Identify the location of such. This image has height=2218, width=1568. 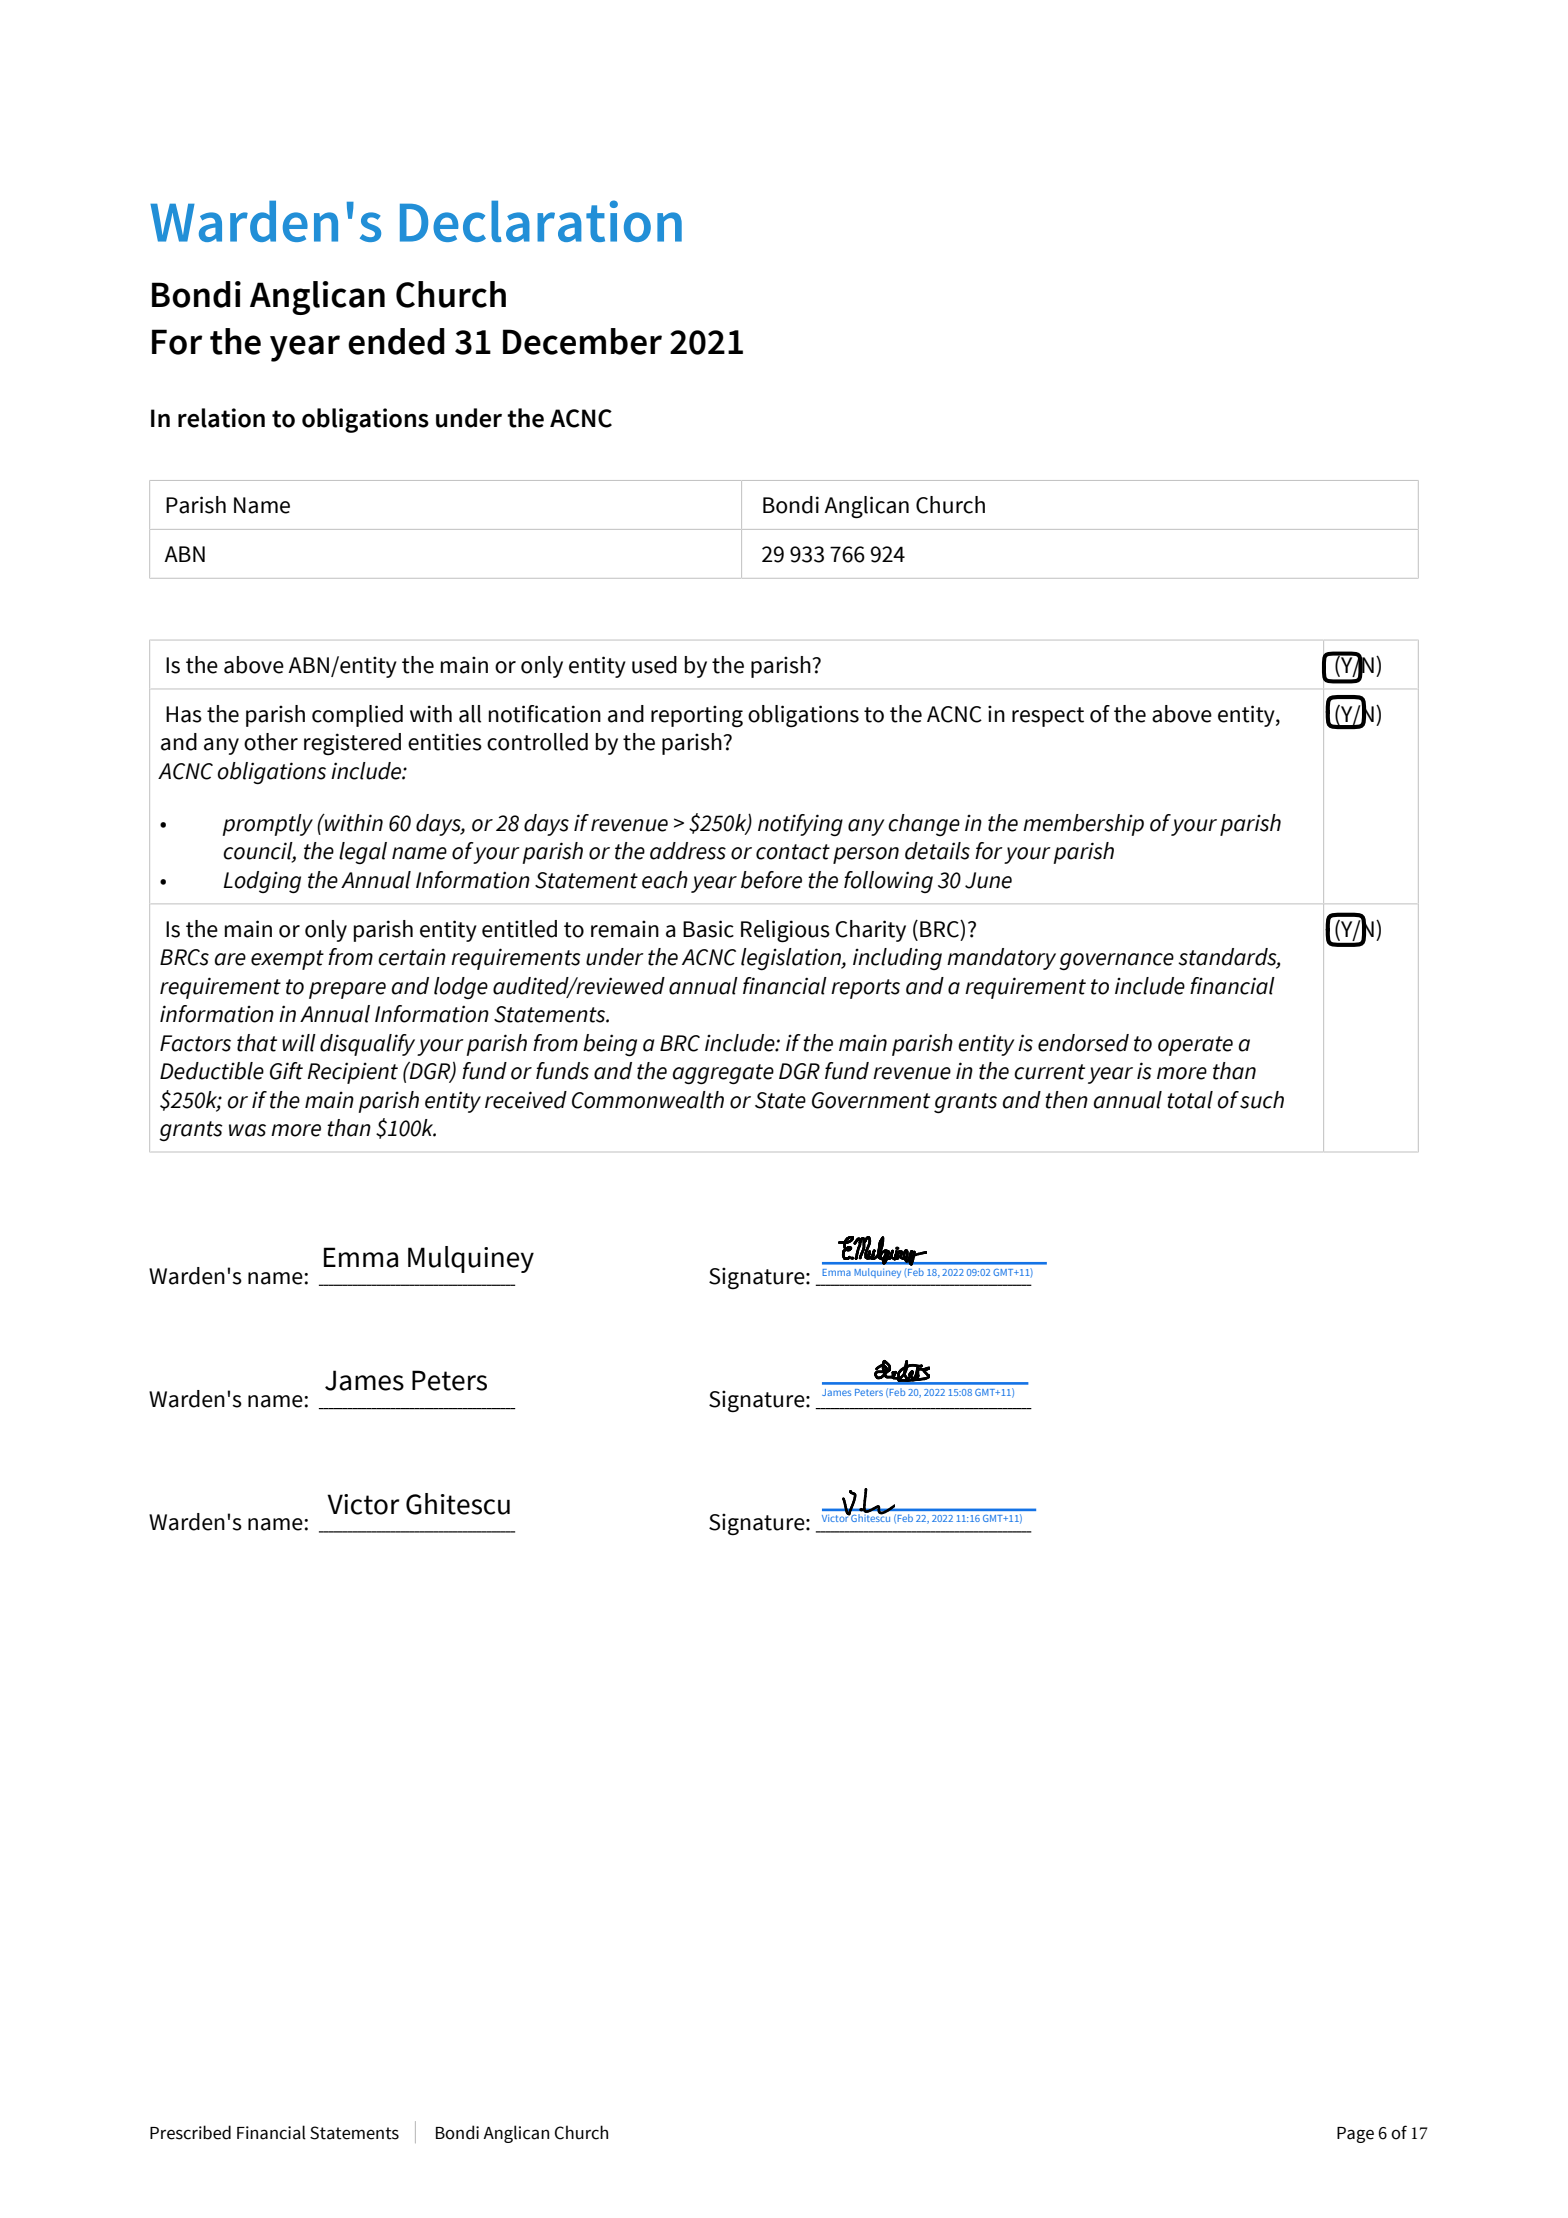
(1262, 1100).
